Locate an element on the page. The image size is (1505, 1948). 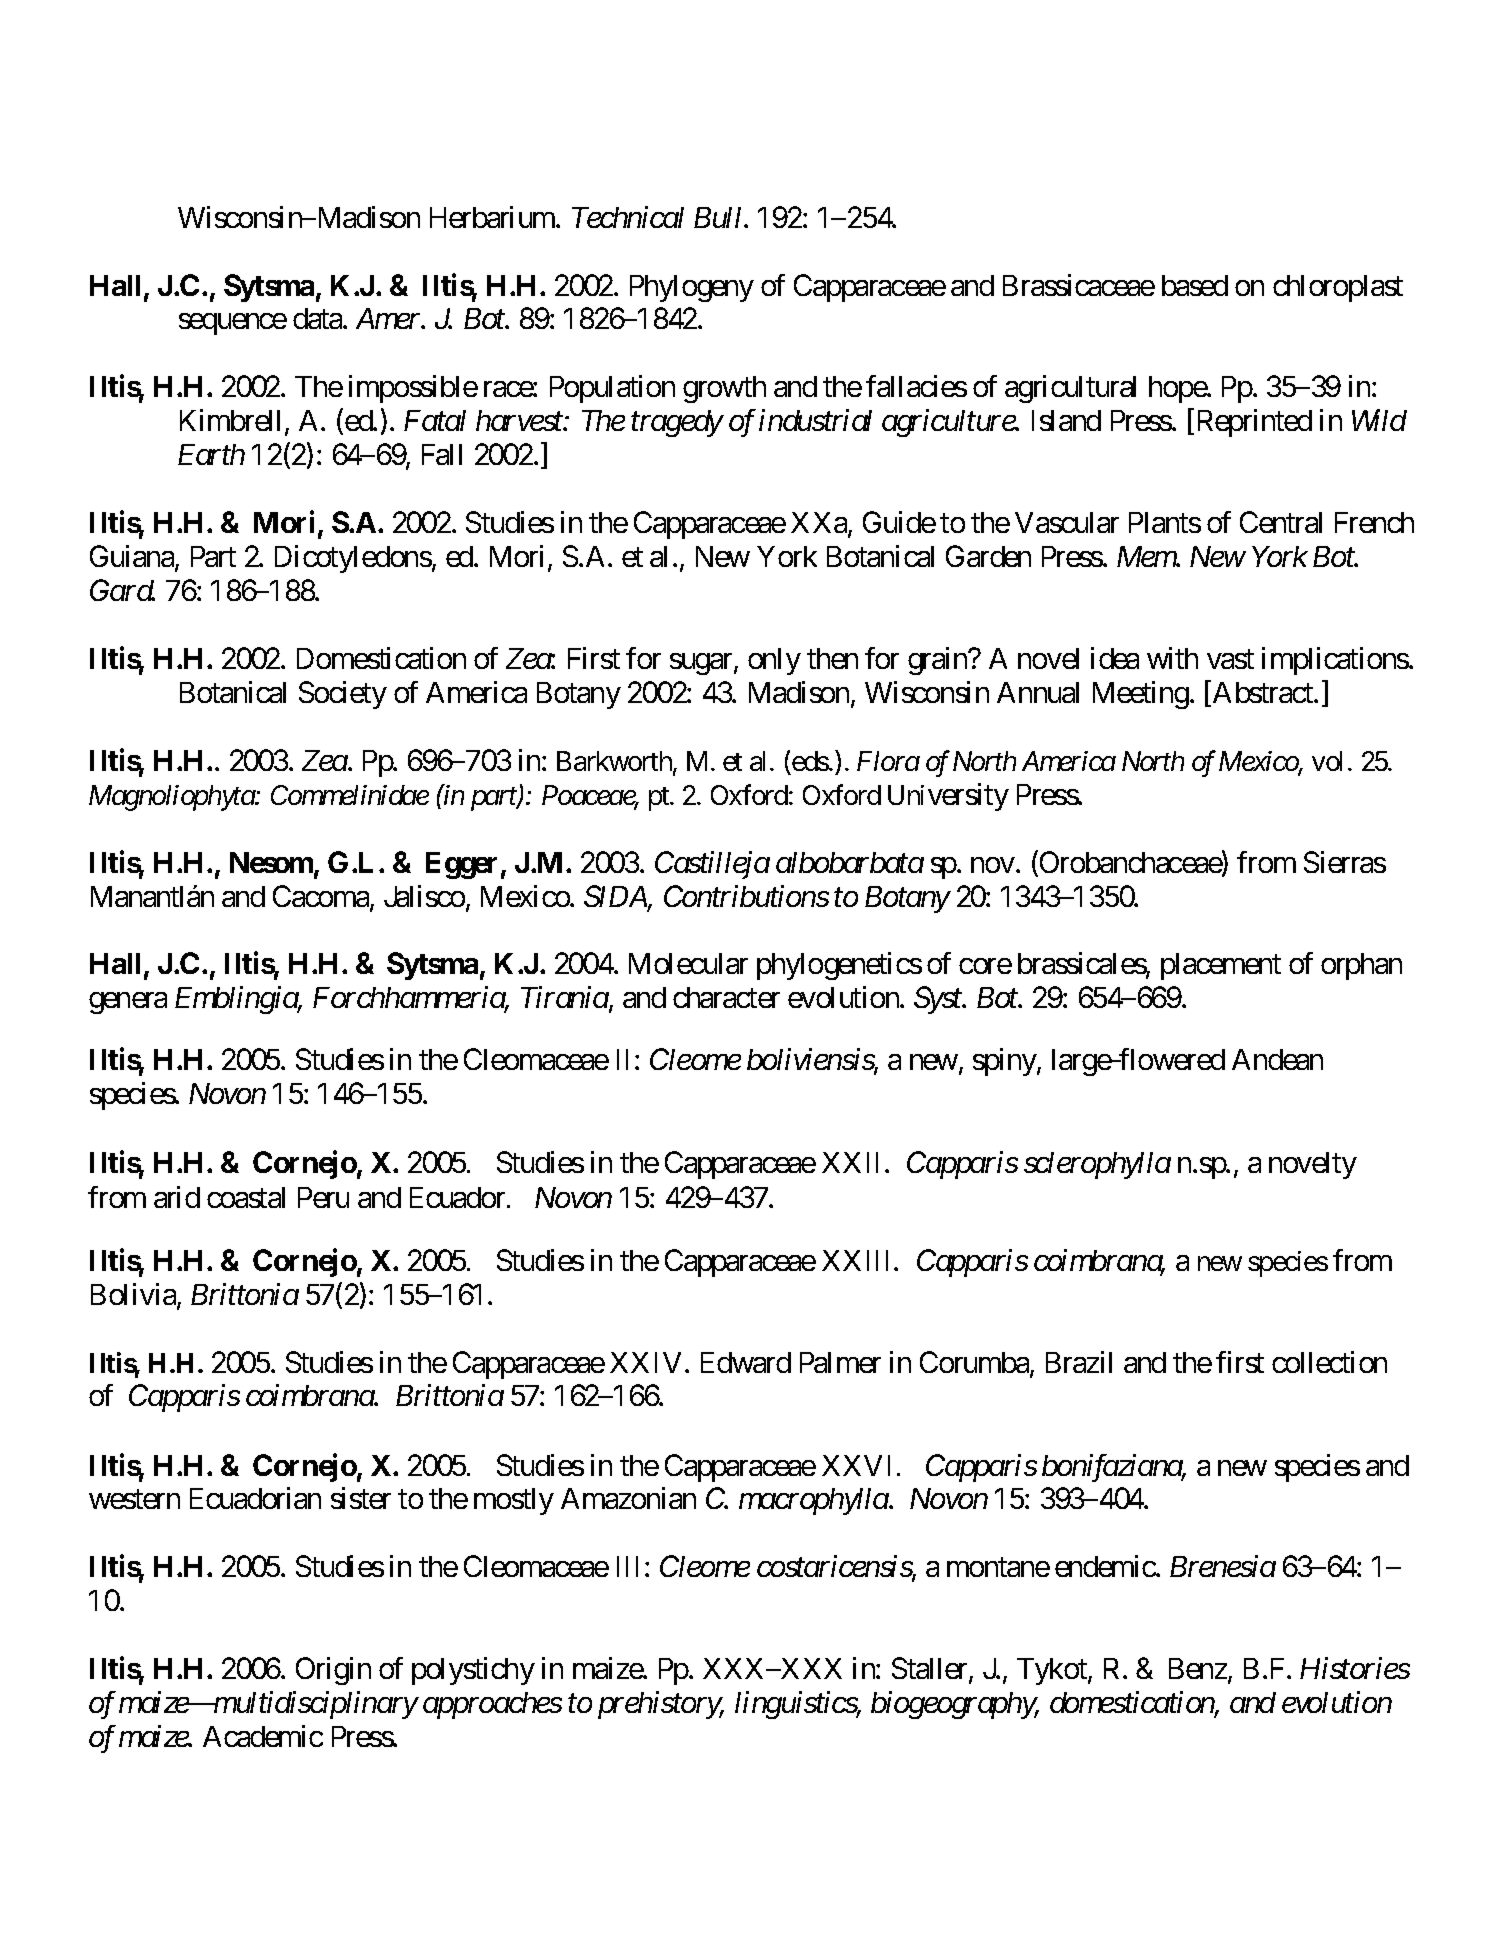
Edward is located at coordinates (746, 1362).
